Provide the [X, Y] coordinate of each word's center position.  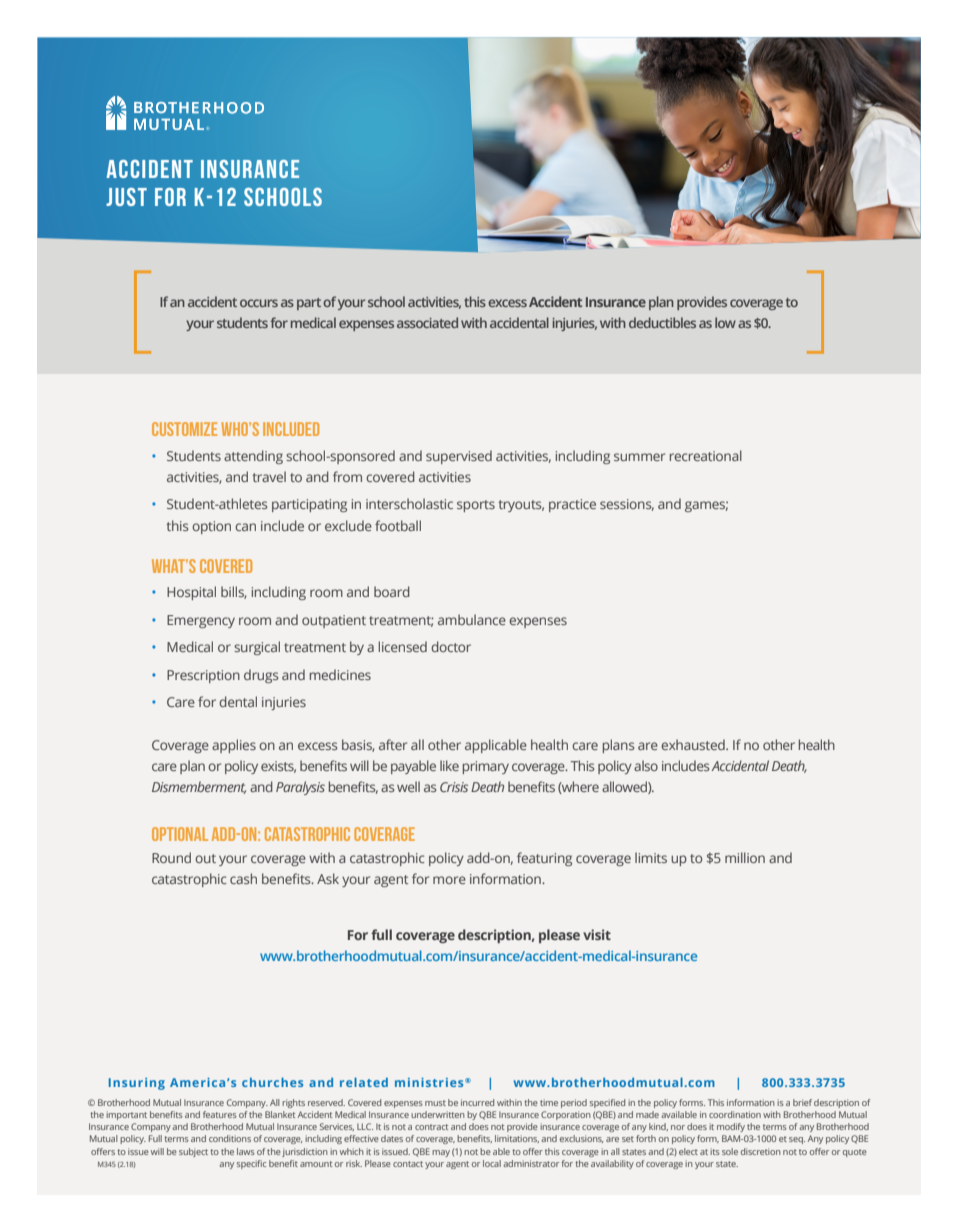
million [745, 857]
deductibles [662, 322]
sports [476, 506]
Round [171, 857]
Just [126, 197]
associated [427, 322]
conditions [230, 1138]
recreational [706, 455]
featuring [544, 859]
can [245, 527]
